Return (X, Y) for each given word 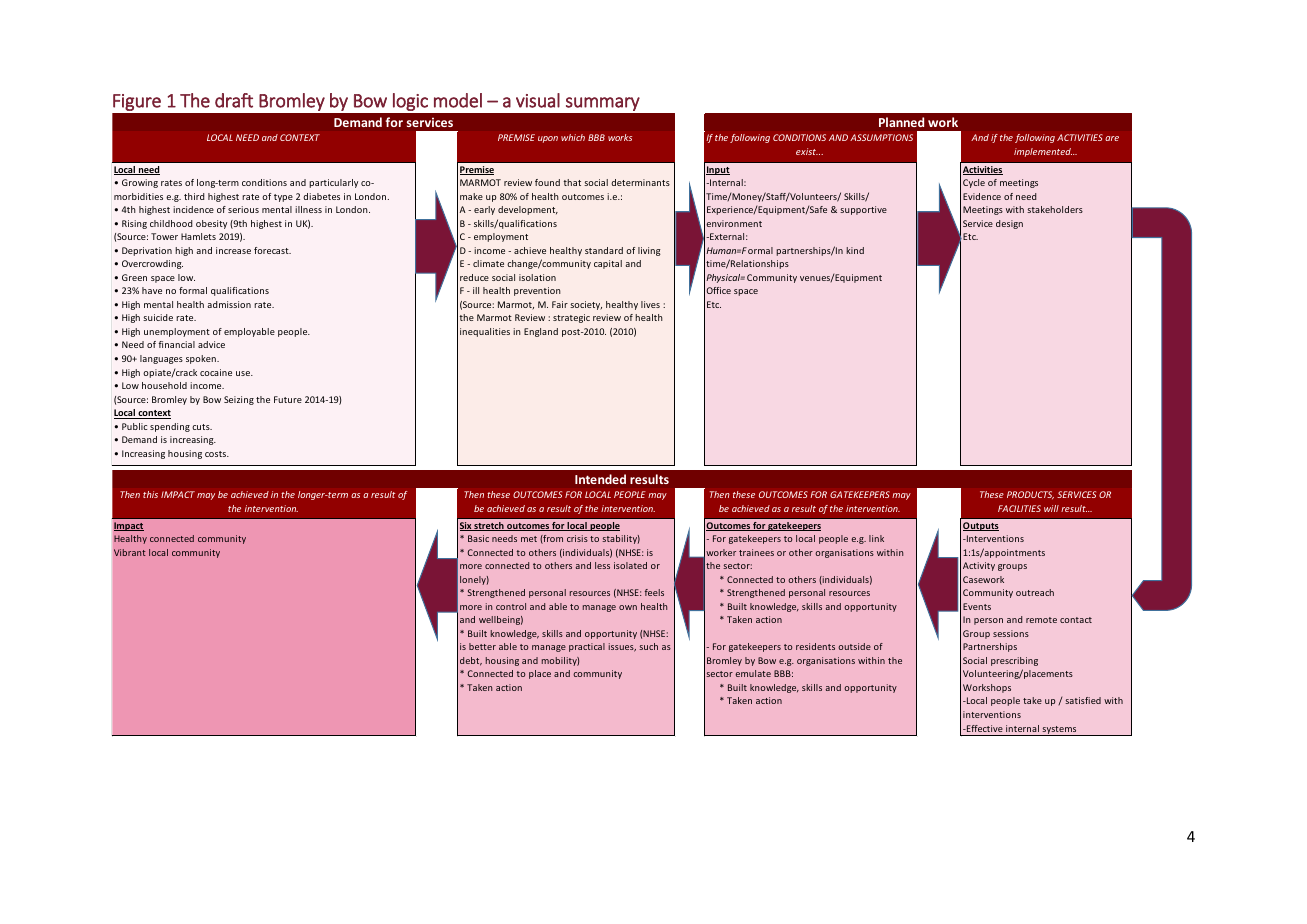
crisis (577, 538)
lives (650, 304)
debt (471, 661)
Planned (901, 122)
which (573, 137)
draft (234, 100)
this (150, 494)
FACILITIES (1019, 508)
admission (229, 304)
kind (855, 250)
